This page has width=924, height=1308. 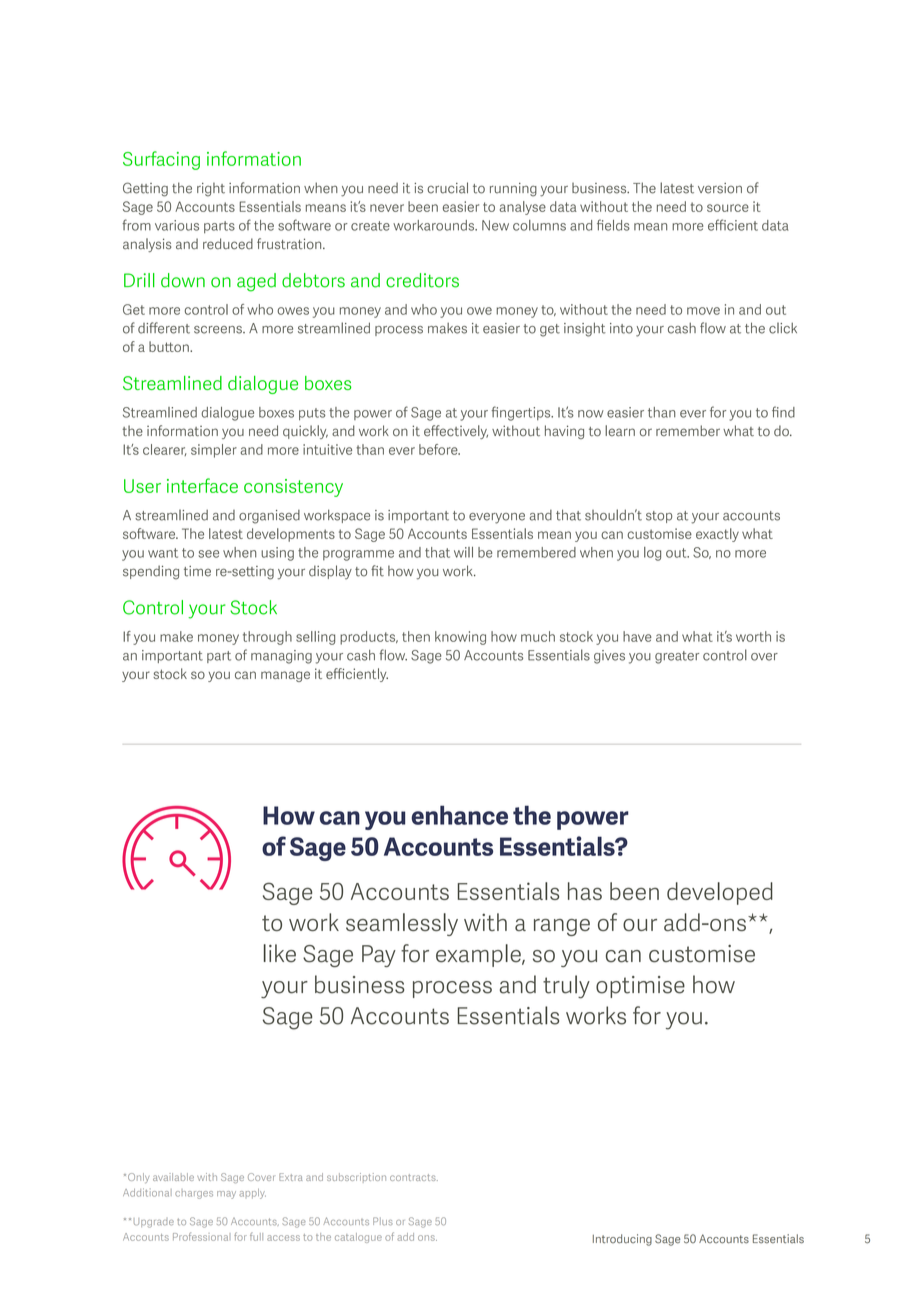 What do you see at coordinates (677, 657) in the page?
I see `greater` at bounding box center [677, 657].
